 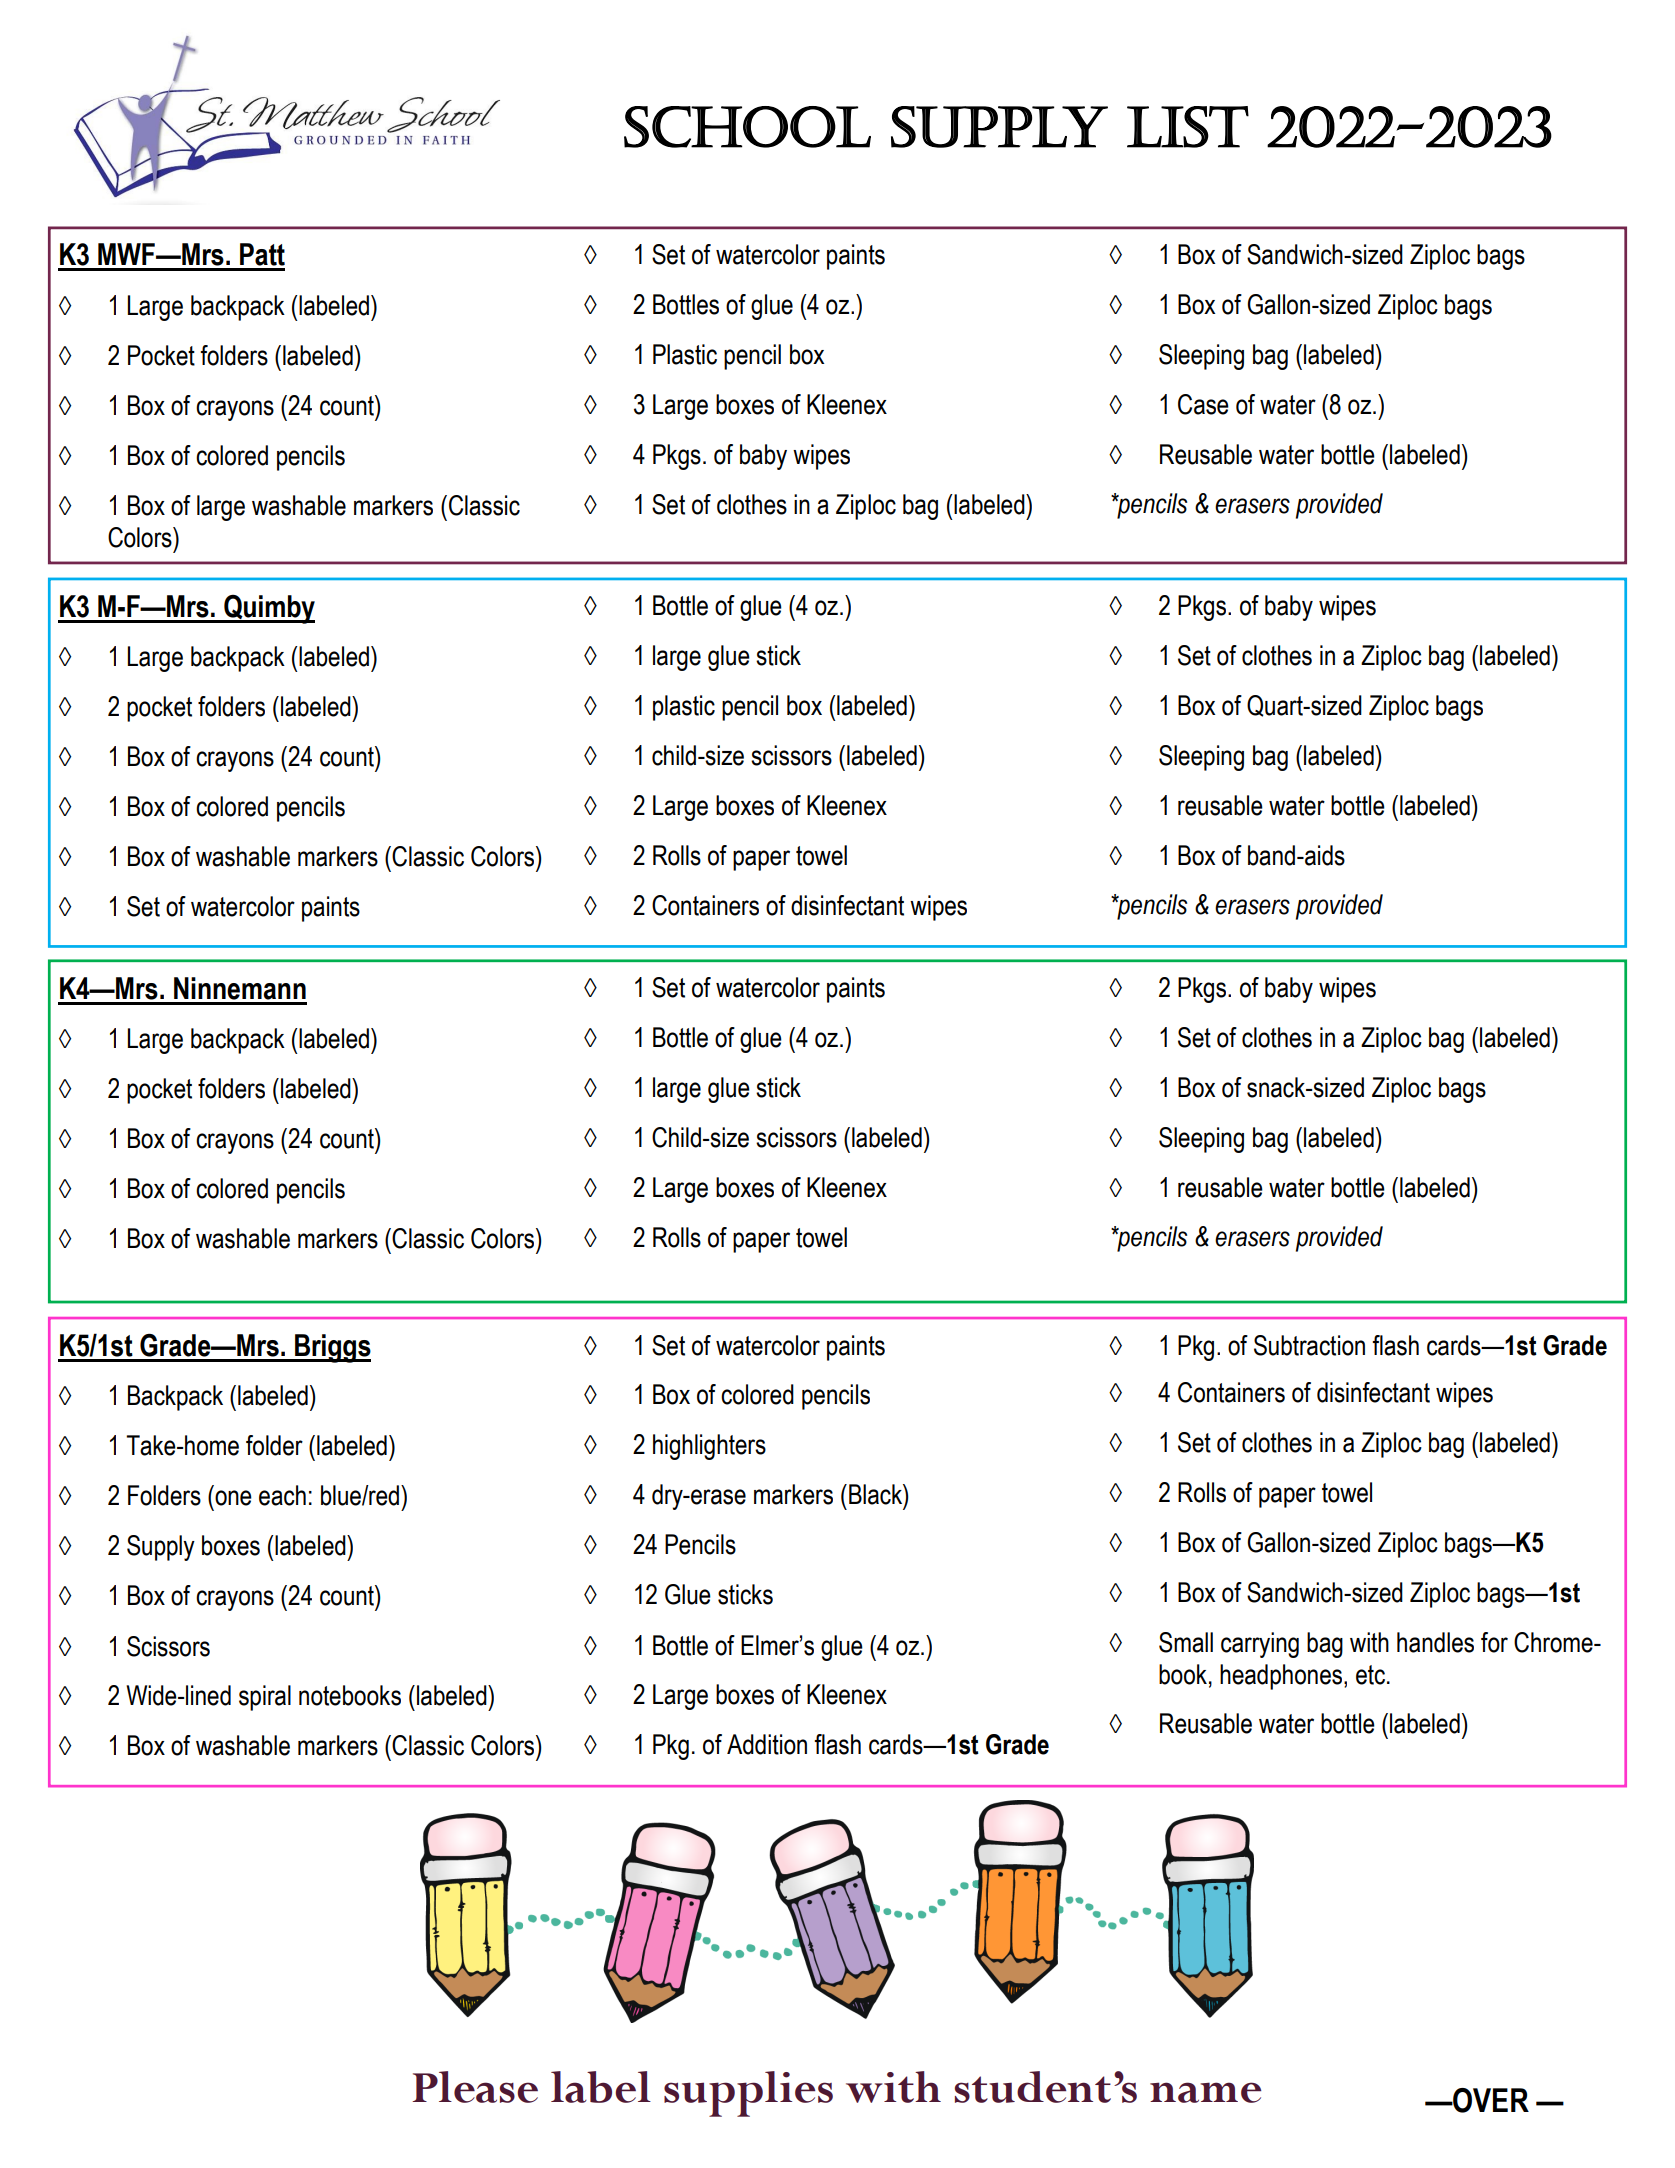 What do you see at coordinates (747, 127) in the page?
I see `School` at bounding box center [747, 127].
